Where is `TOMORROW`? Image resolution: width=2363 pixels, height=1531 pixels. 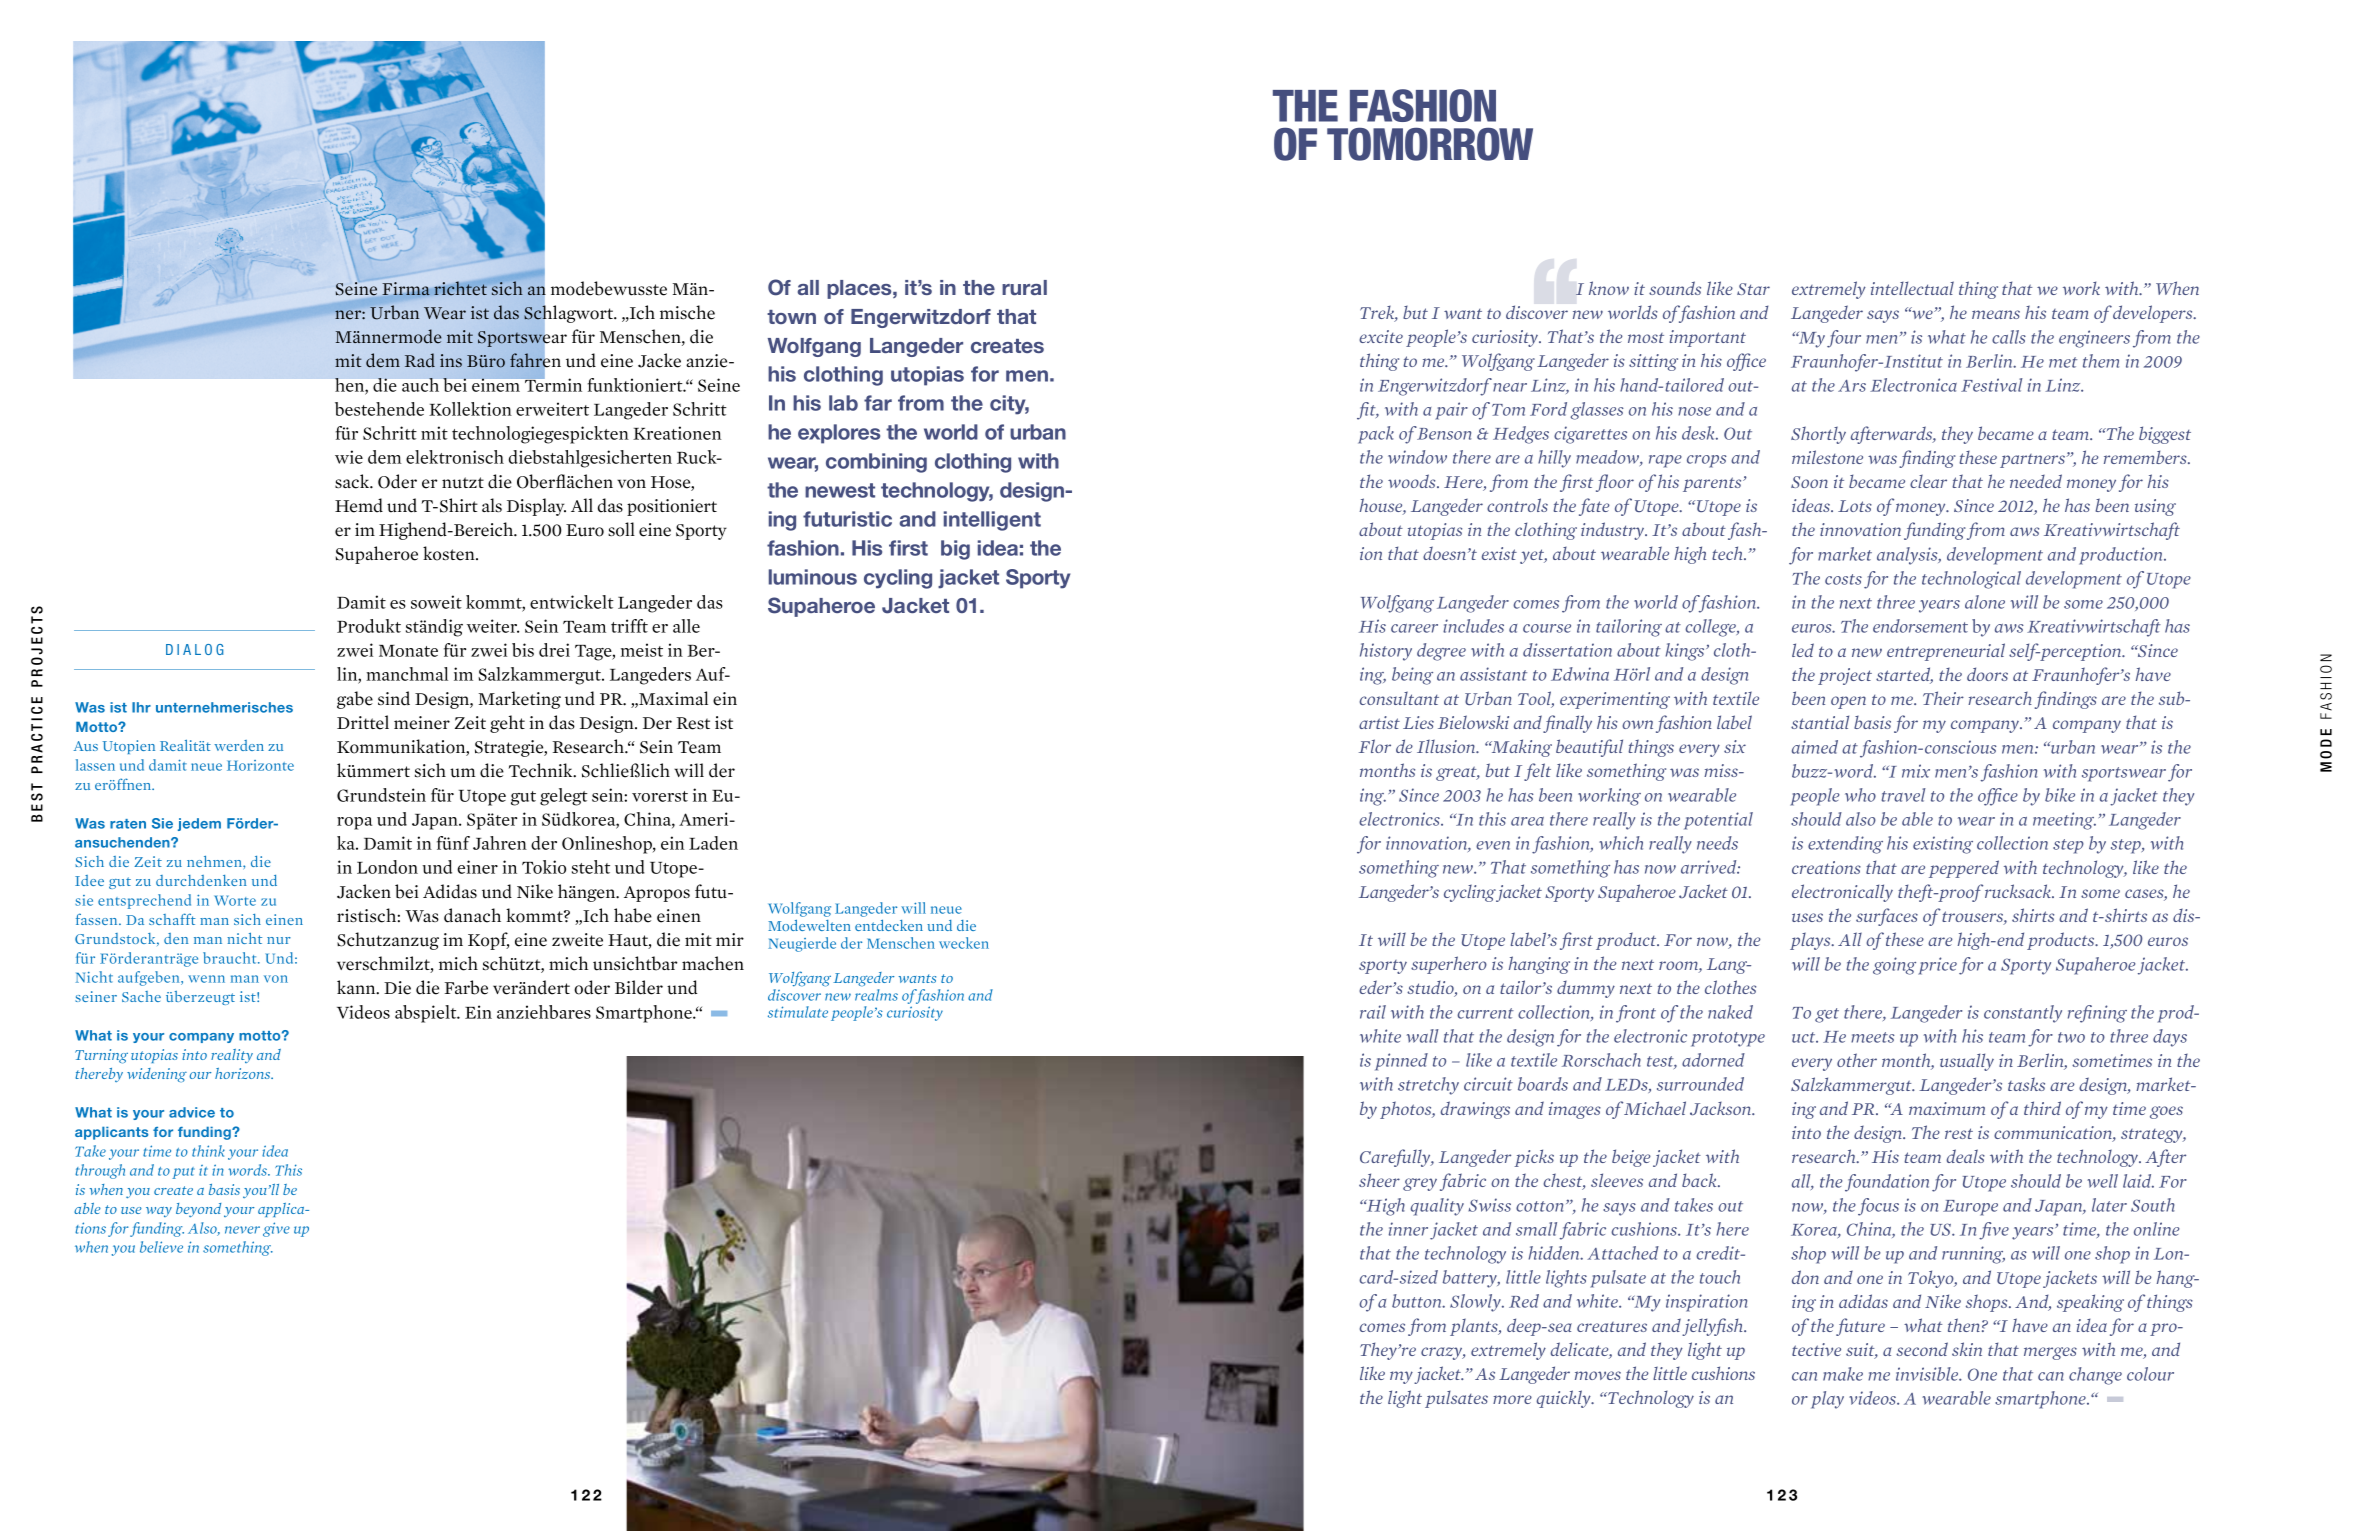 TOMORROW is located at coordinates (1430, 144).
